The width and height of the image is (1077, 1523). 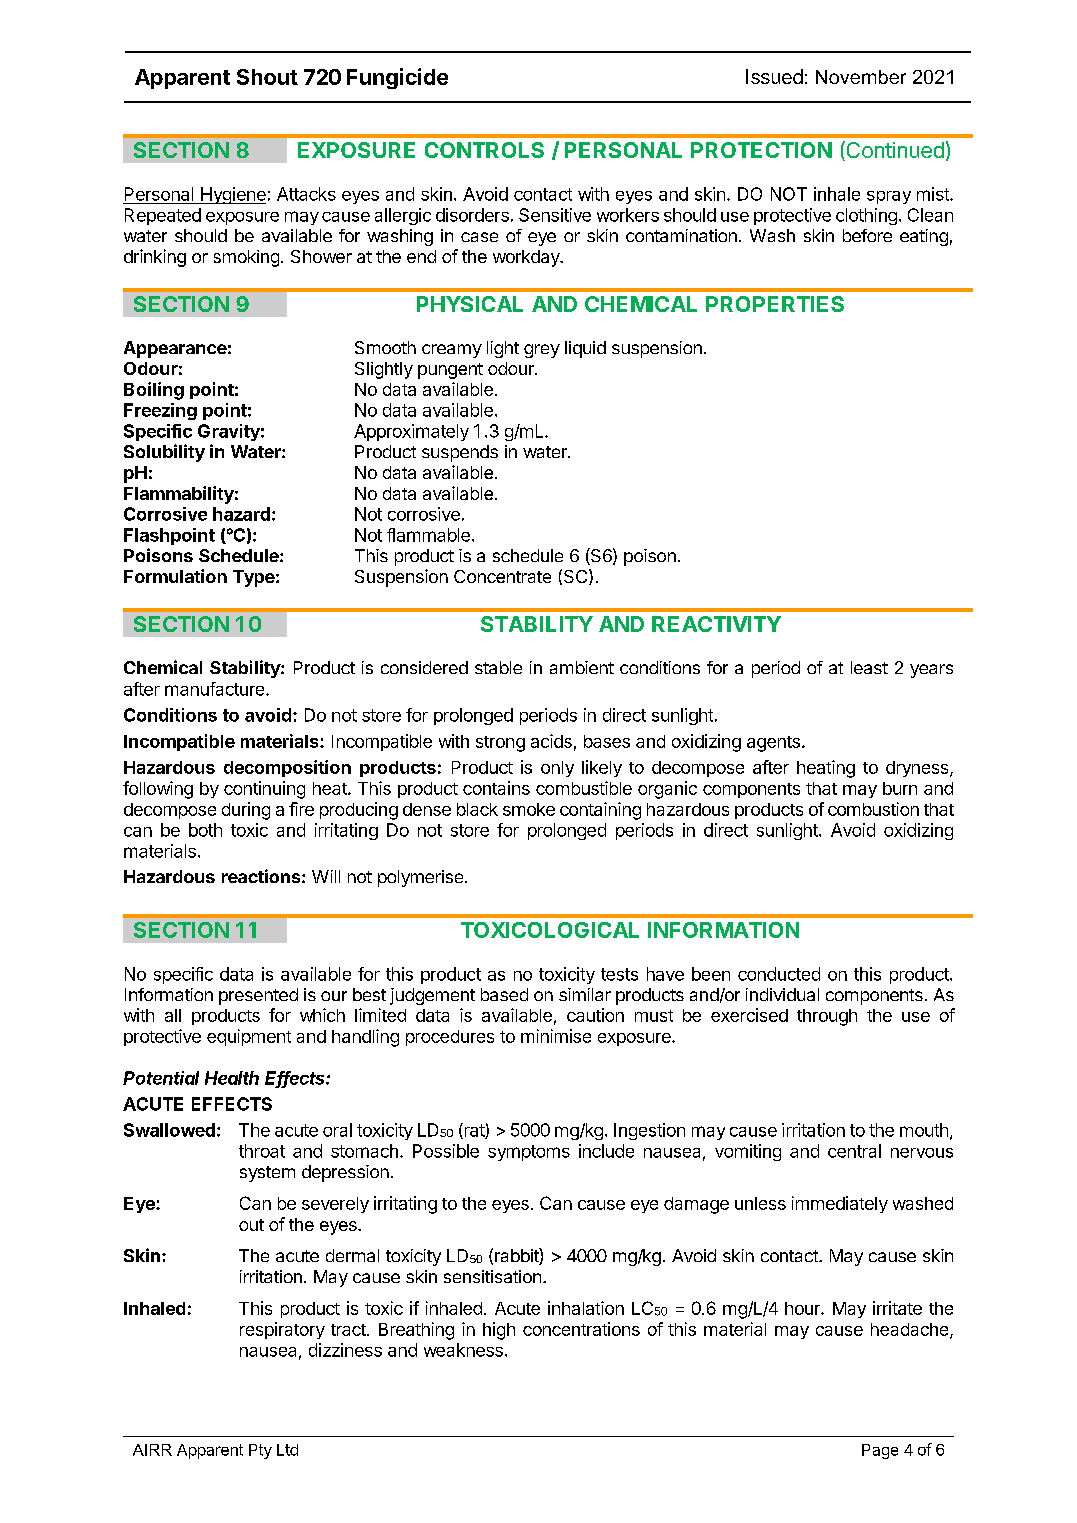 I want to click on only, so click(x=557, y=769).
